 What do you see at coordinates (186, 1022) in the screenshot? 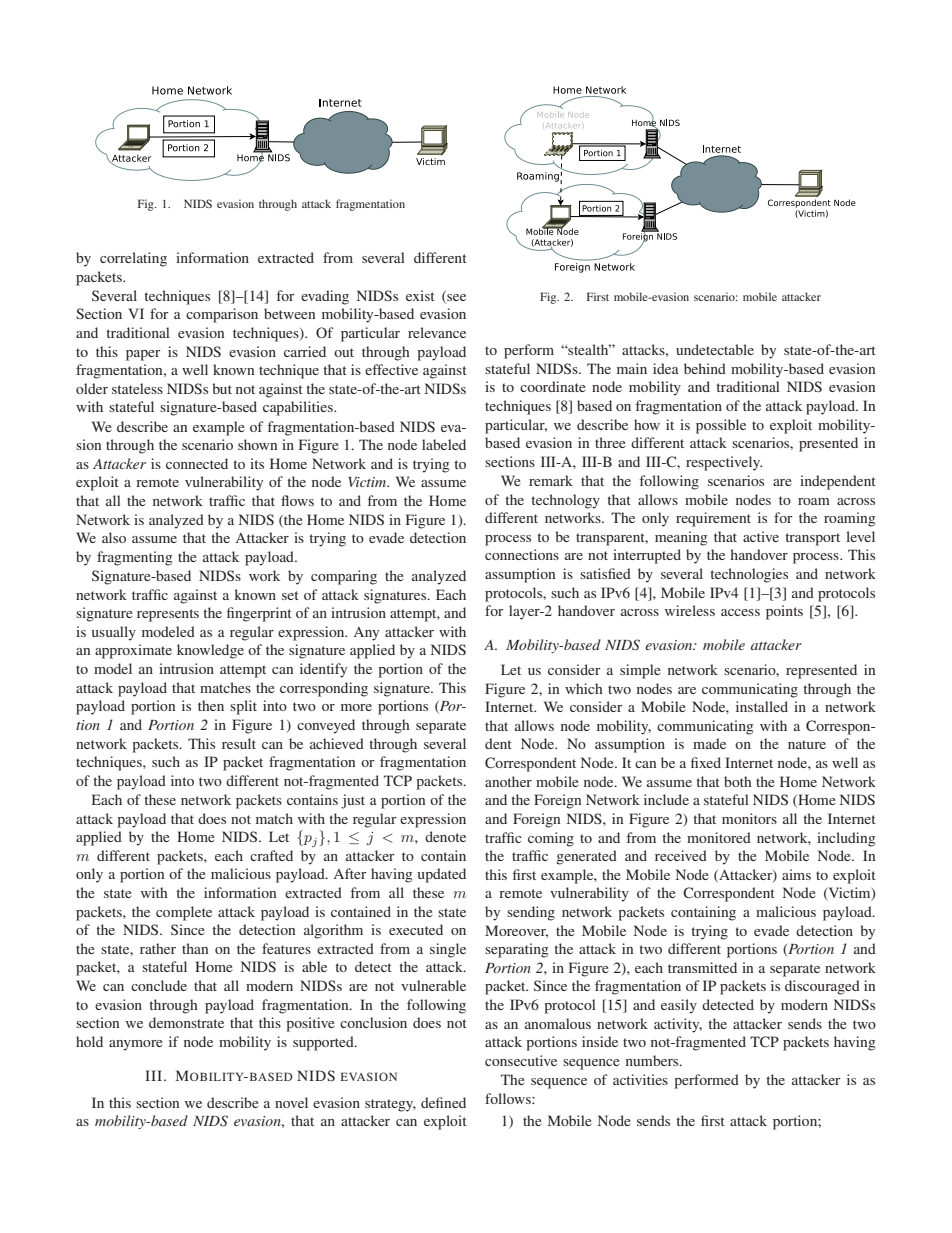
I see `demonstrate` at bounding box center [186, 1022].
